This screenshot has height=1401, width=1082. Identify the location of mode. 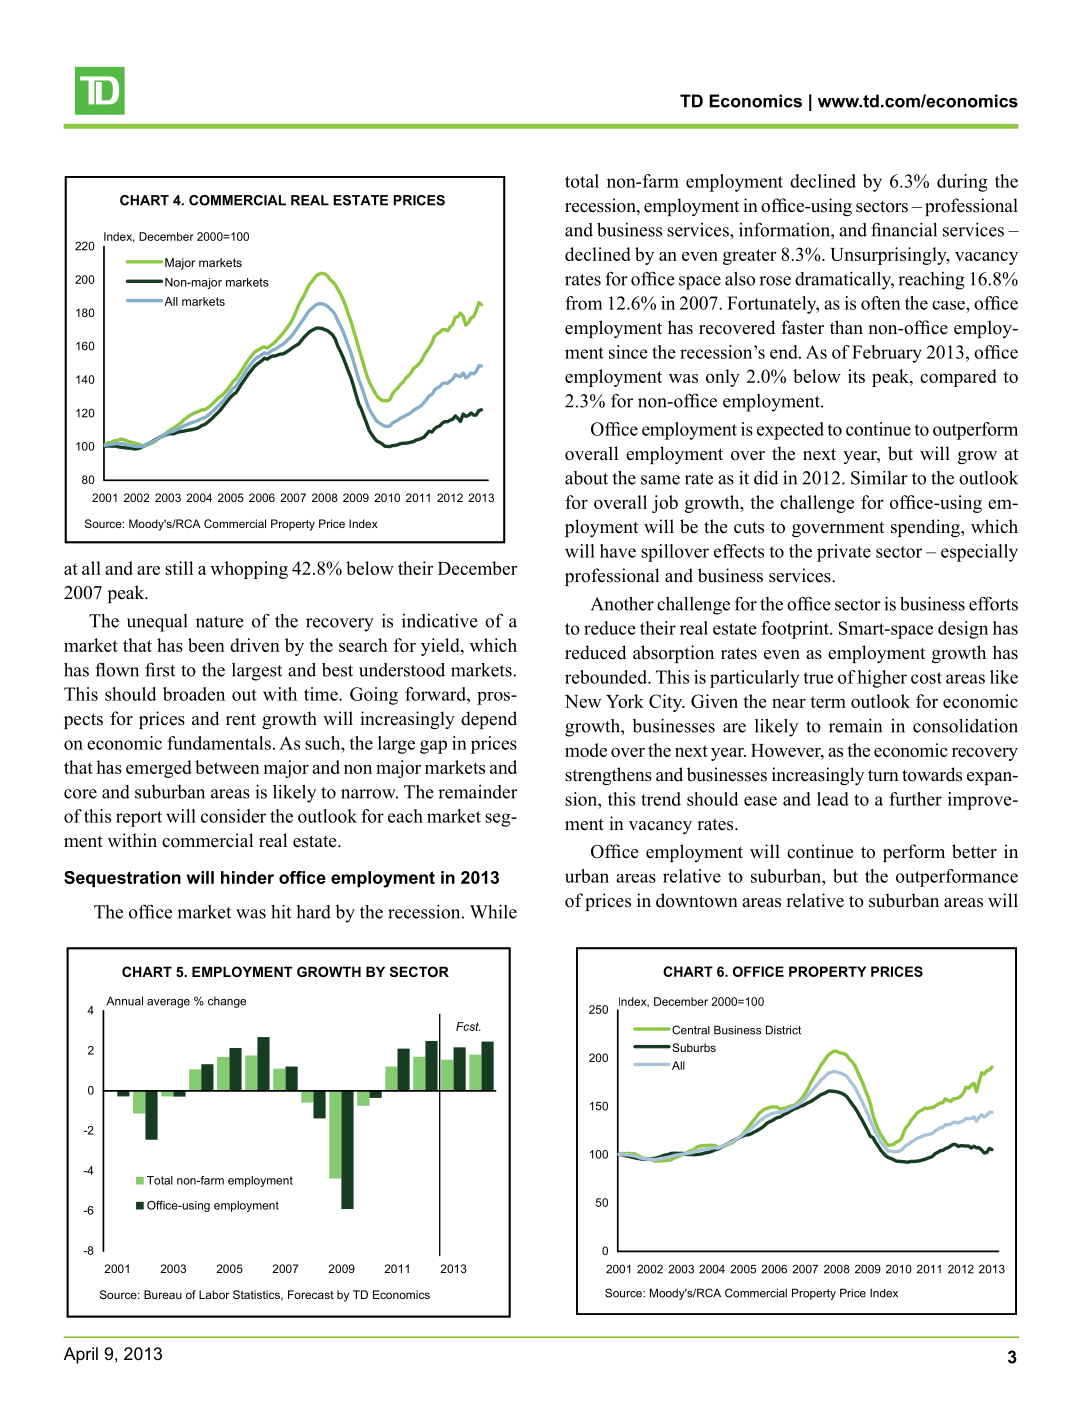
(586, 750).
